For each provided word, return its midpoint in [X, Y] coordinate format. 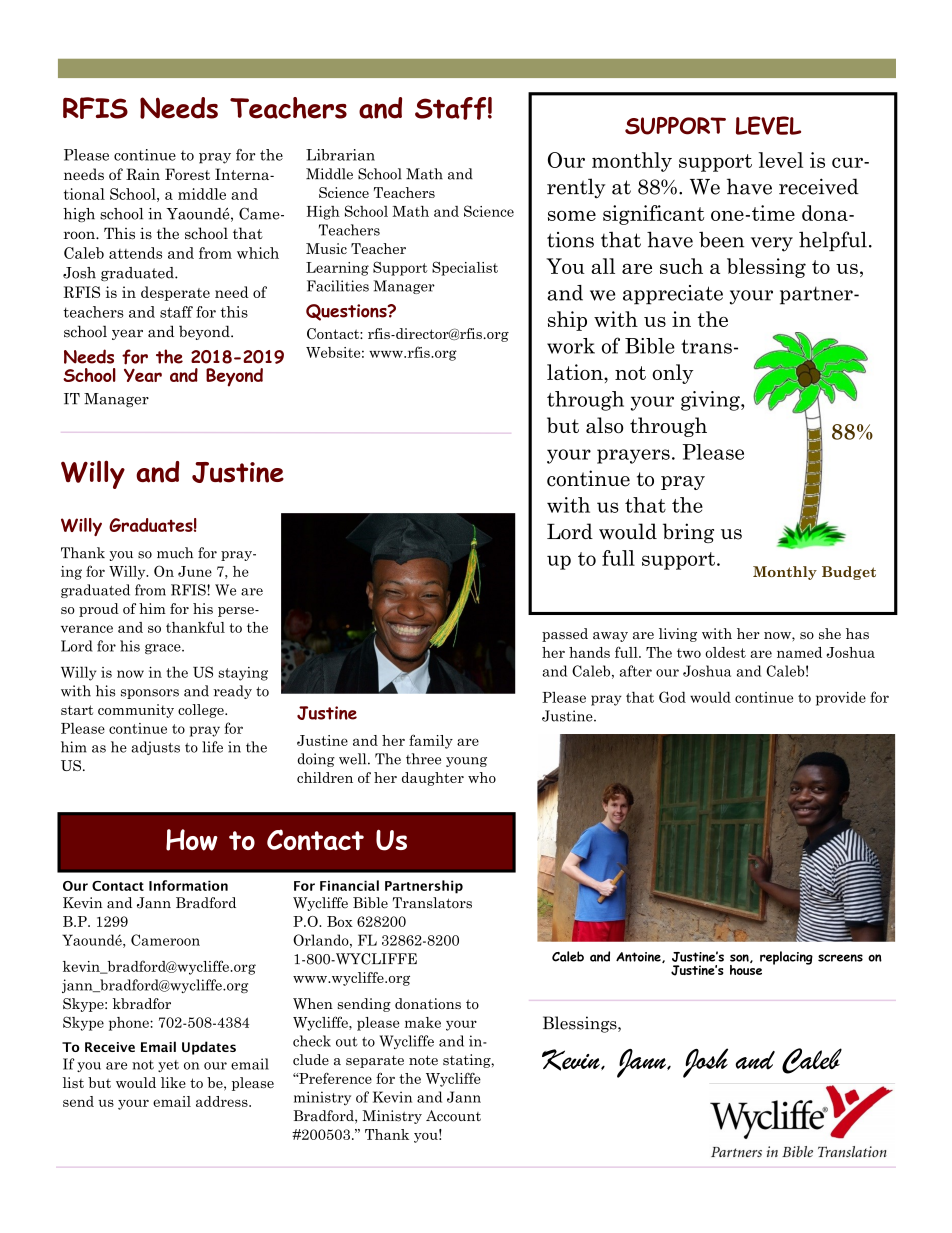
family [431, 741]
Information [188, 885]
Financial [349, 885]
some [572, 215]
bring [688, 533]
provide [841, 698]
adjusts [155, 748]
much [175, 553]
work [571, 346]
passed [565, 635]
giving [711, 401]
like [173, 1082]
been [721, 240]
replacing [786, 958]
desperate [175, 293]
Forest [187, 174]
